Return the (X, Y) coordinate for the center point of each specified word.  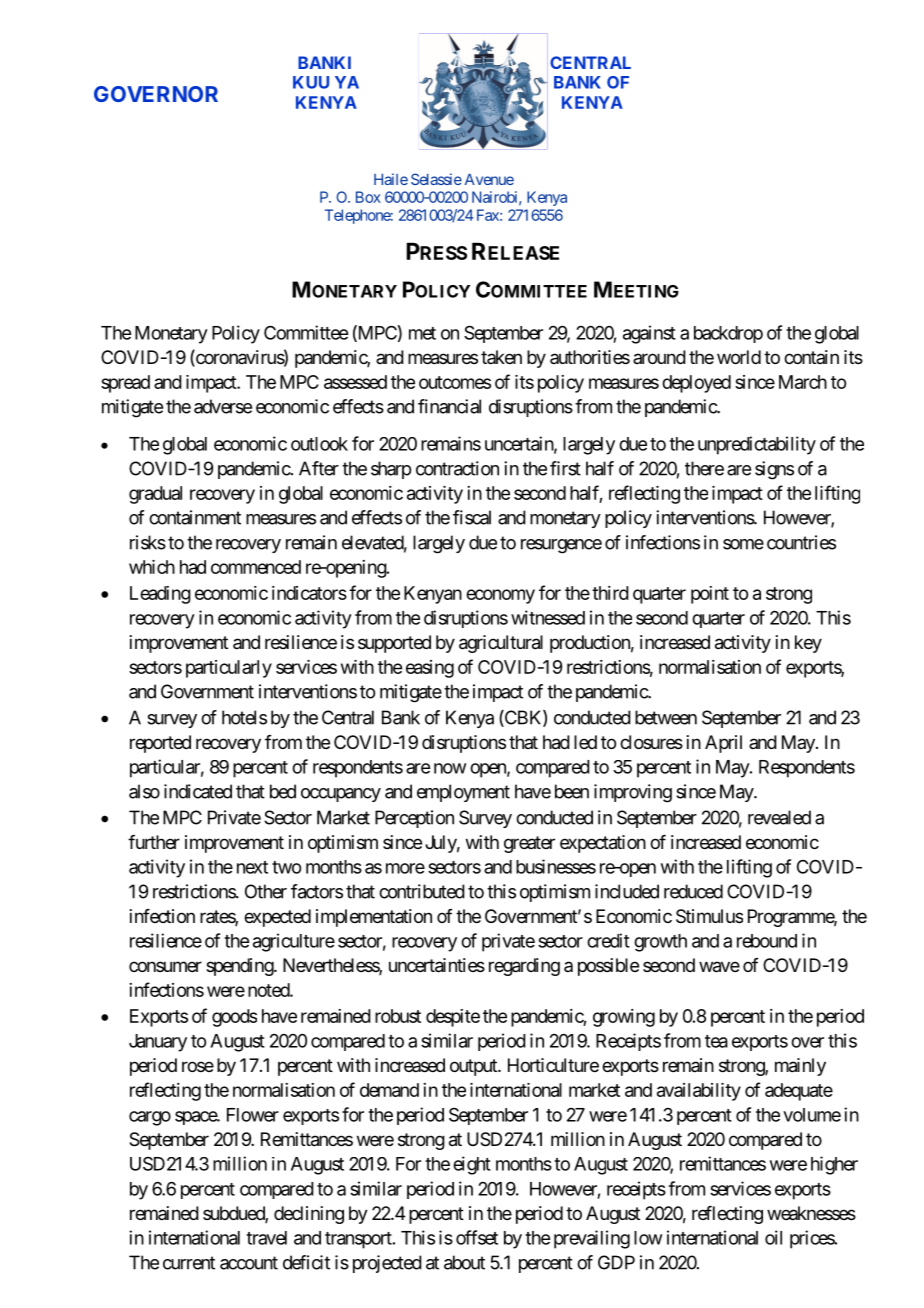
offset (477, 1237)
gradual (155, 495)
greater (529, 844)
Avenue (489, 179)
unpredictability (757, 445)
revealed (779, 817)
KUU (311, 82)
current (189, 1263)
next (252, 867)
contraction (457, 468)
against (649, 334)
